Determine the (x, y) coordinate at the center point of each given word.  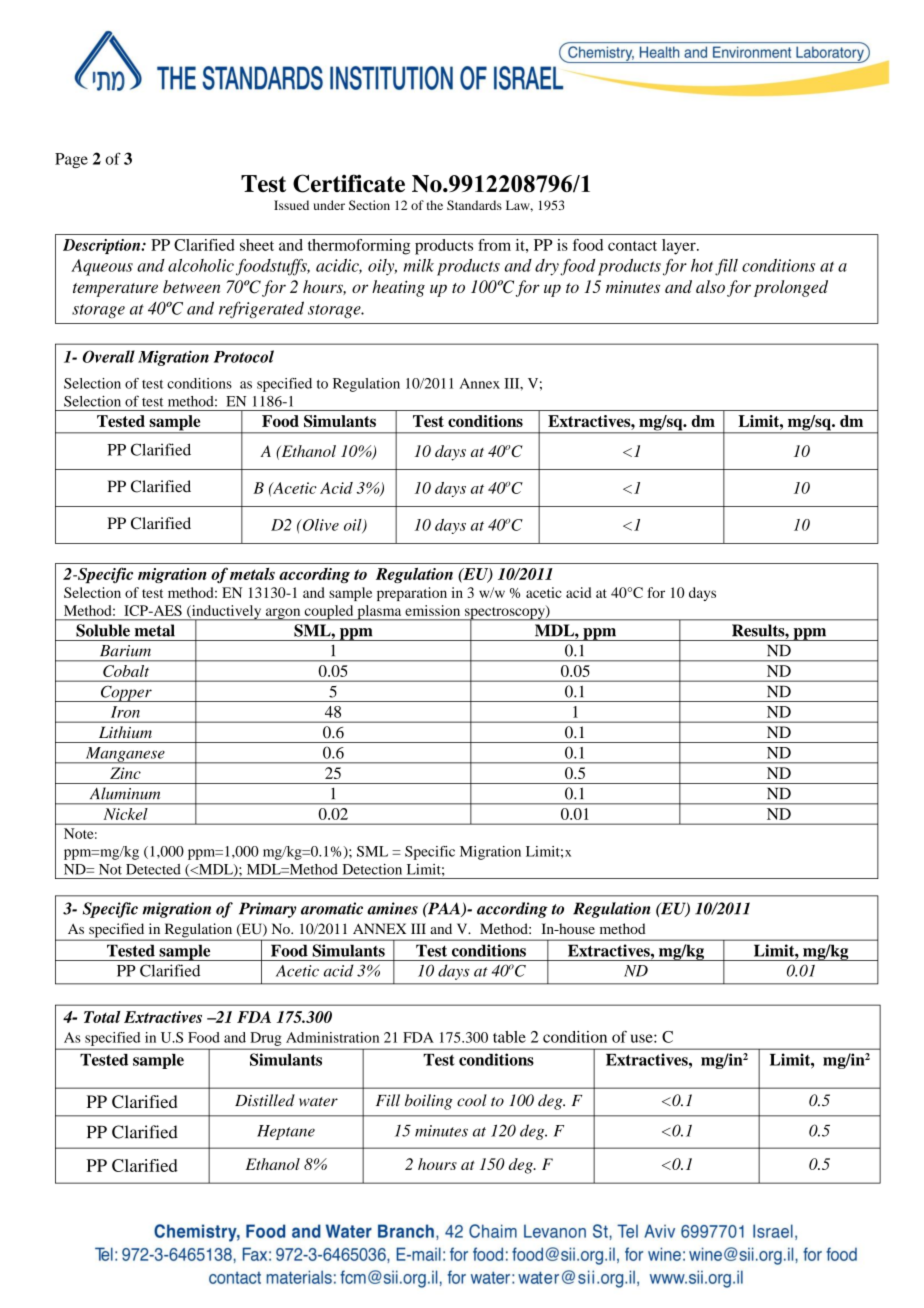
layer (680, 247)
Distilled (265, 1100)
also (710, 286)
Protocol (244, 356)
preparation (412, 594)
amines (392, 908)
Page (71, 161)
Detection (372, 869)
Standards (474, 205)
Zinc (125, 773)
